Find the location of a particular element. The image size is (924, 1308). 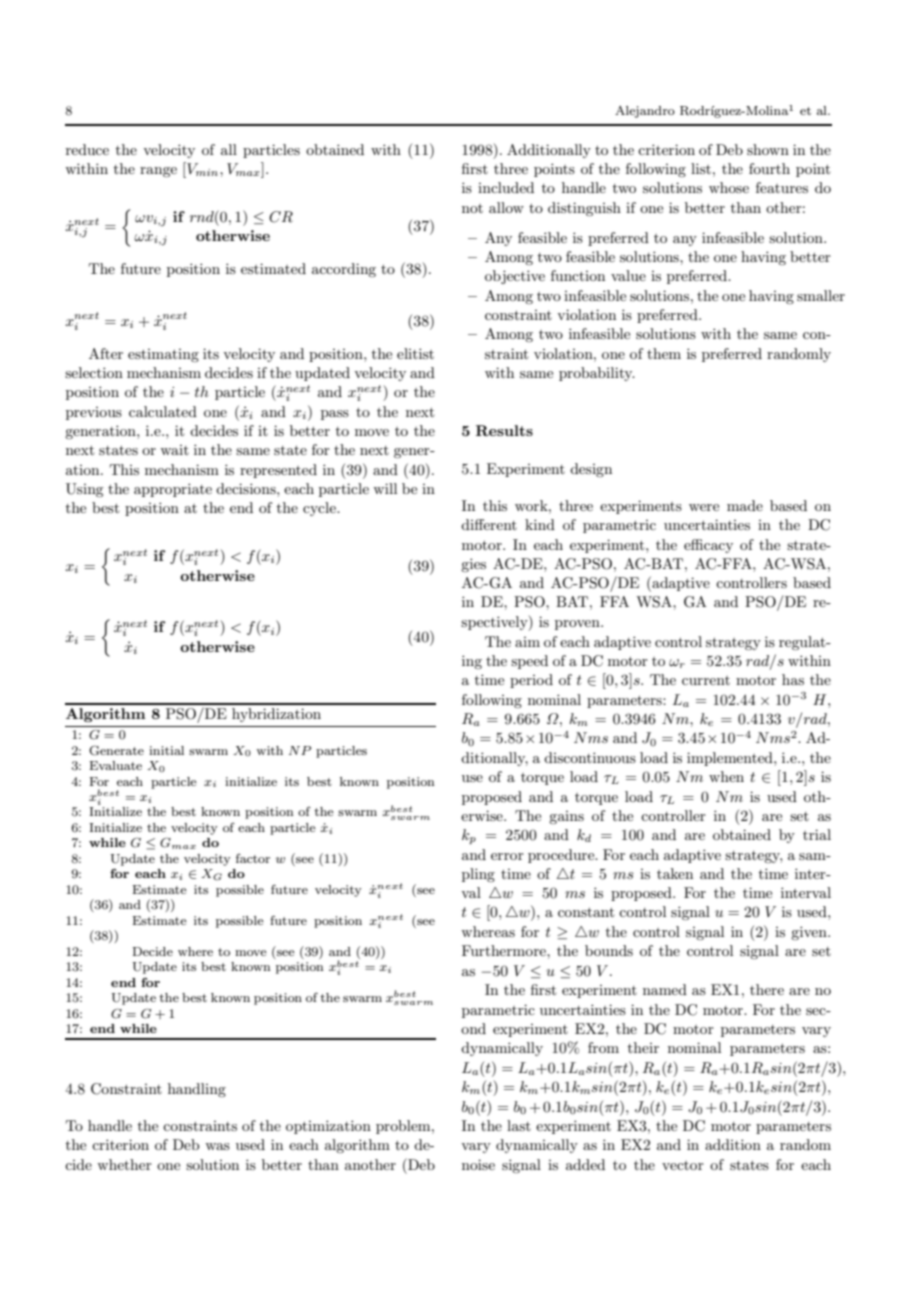

shown is located at coordinates (768, 149).
